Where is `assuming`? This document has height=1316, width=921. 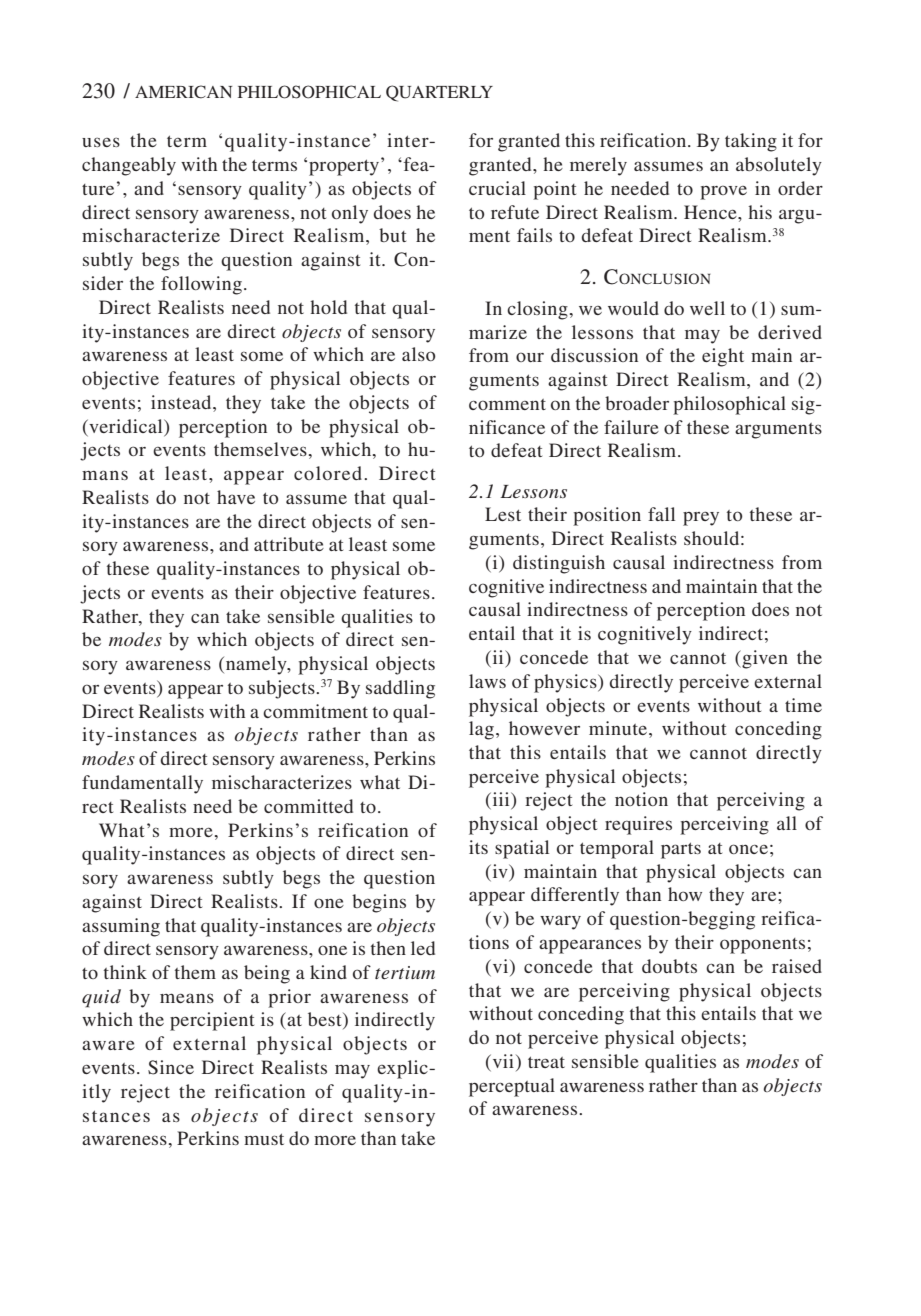
assuming is located at coordinates (121, 927).
